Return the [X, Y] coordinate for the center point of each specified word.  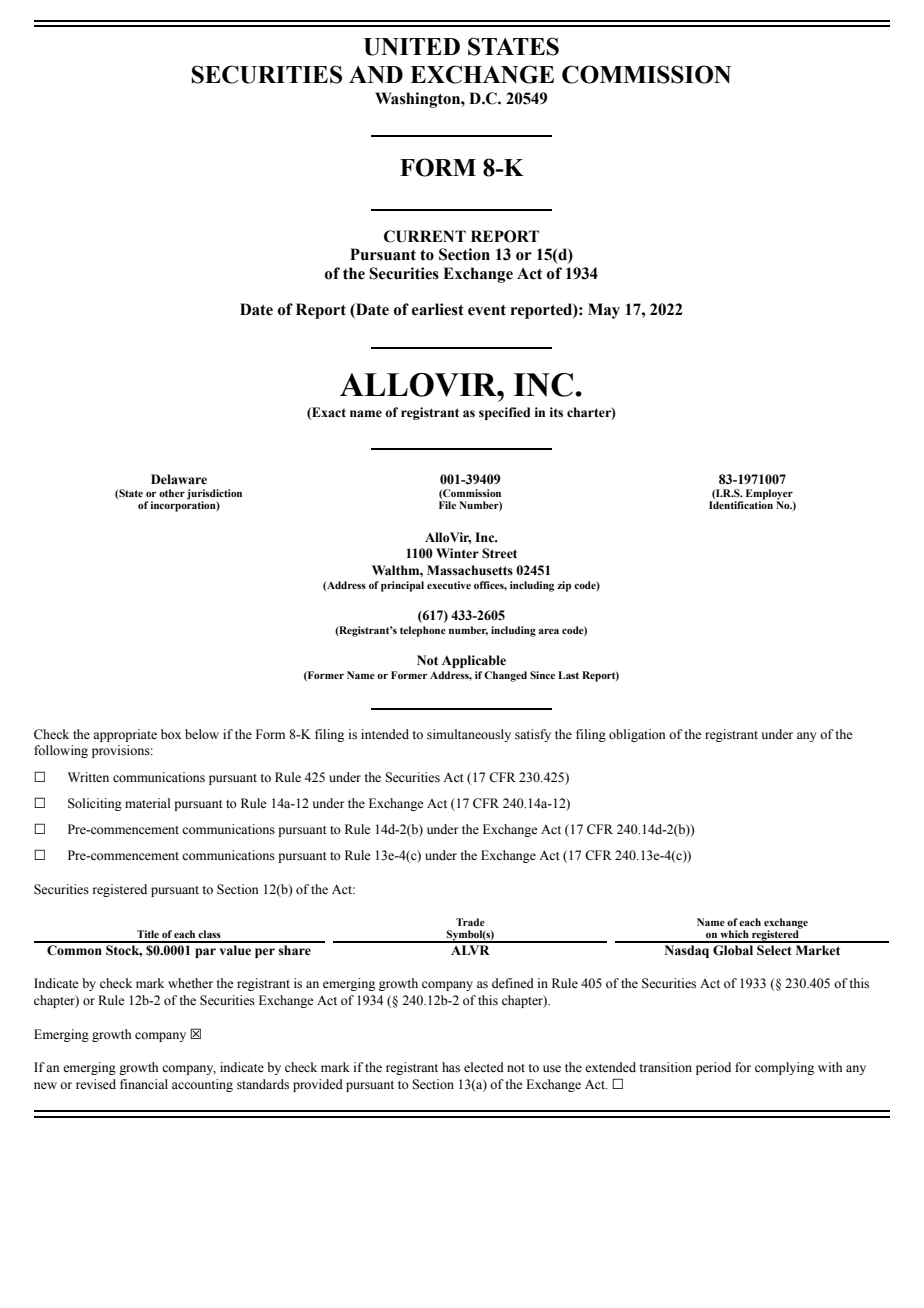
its [556, 412]
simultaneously [469, 735]
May [604, 311]
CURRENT [425, 236]
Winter [457, 553]
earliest [438, 309]
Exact [328, 413]
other [172, 493]
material [147, 803]
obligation [637, 735]
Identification [741, 504]
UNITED [412, 47]
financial [144, 1084]
